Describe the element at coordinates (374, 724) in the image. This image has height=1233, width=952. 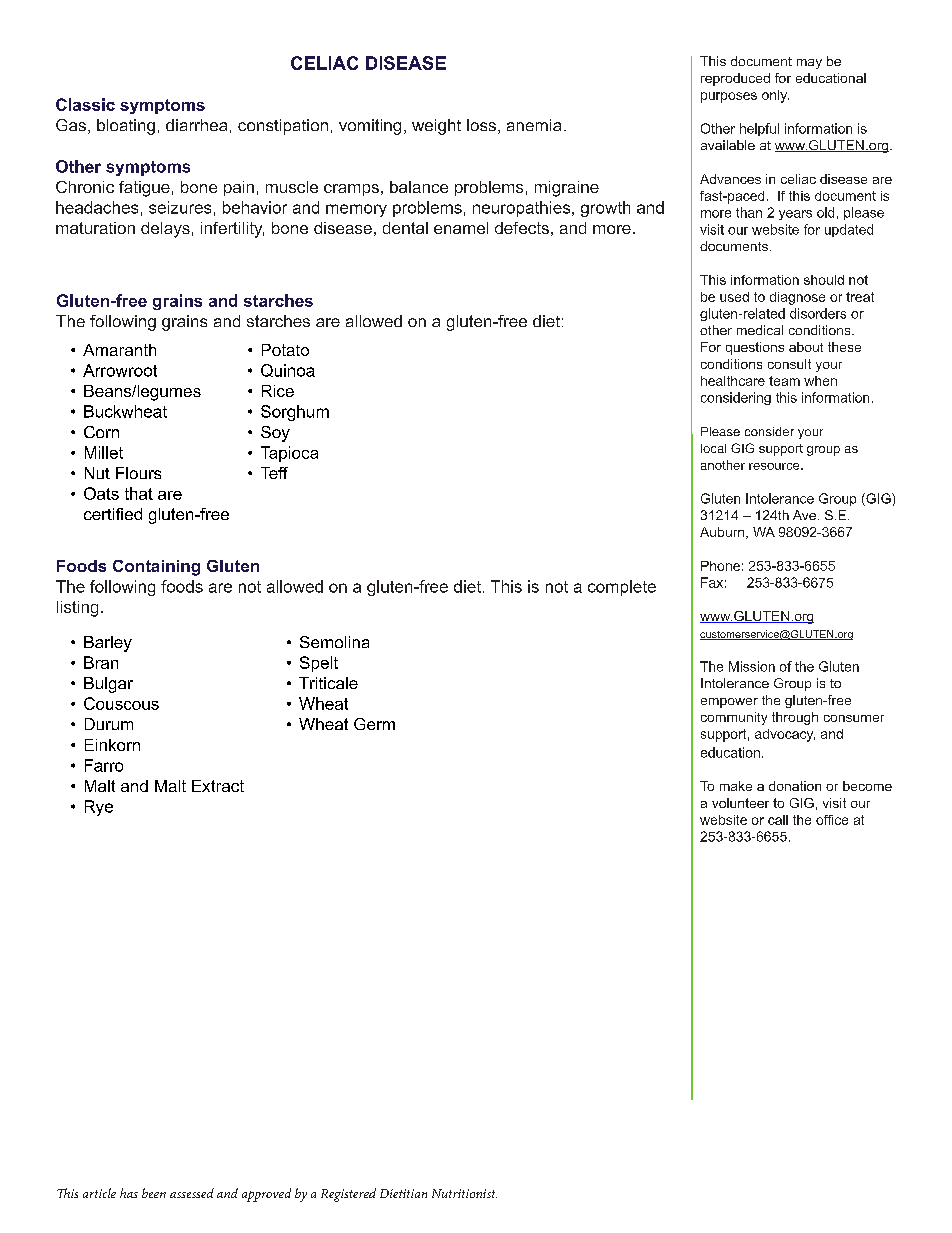
I see `Germ` at that location.
